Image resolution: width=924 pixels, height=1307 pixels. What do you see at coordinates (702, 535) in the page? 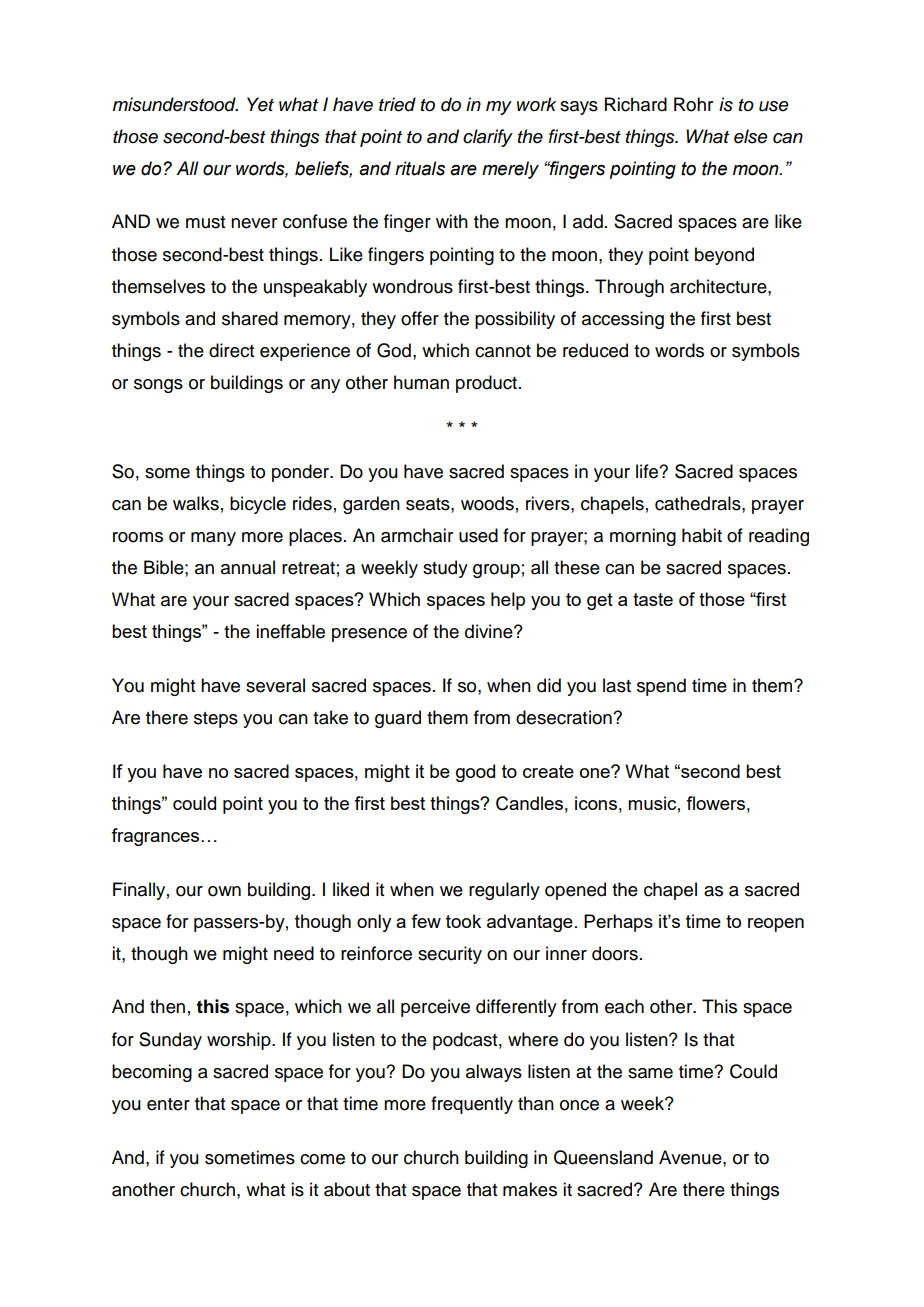
I see `habit` at bounding box center [702, 535].
